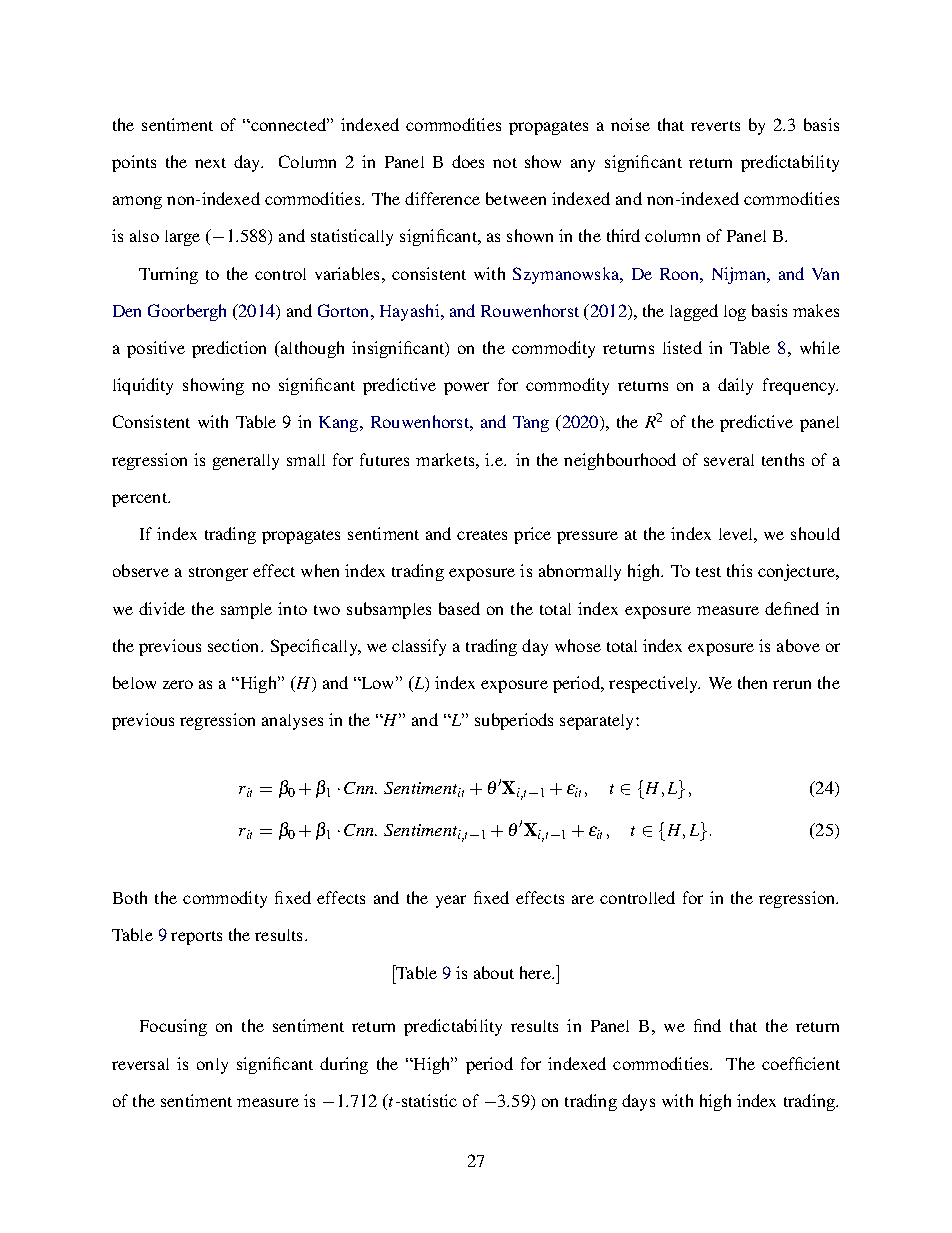 The height and width of the image is (1233, 952). What do you see at coordinates (162, 608) in the image?
I see `divide` at bounding box center [162, 608].
